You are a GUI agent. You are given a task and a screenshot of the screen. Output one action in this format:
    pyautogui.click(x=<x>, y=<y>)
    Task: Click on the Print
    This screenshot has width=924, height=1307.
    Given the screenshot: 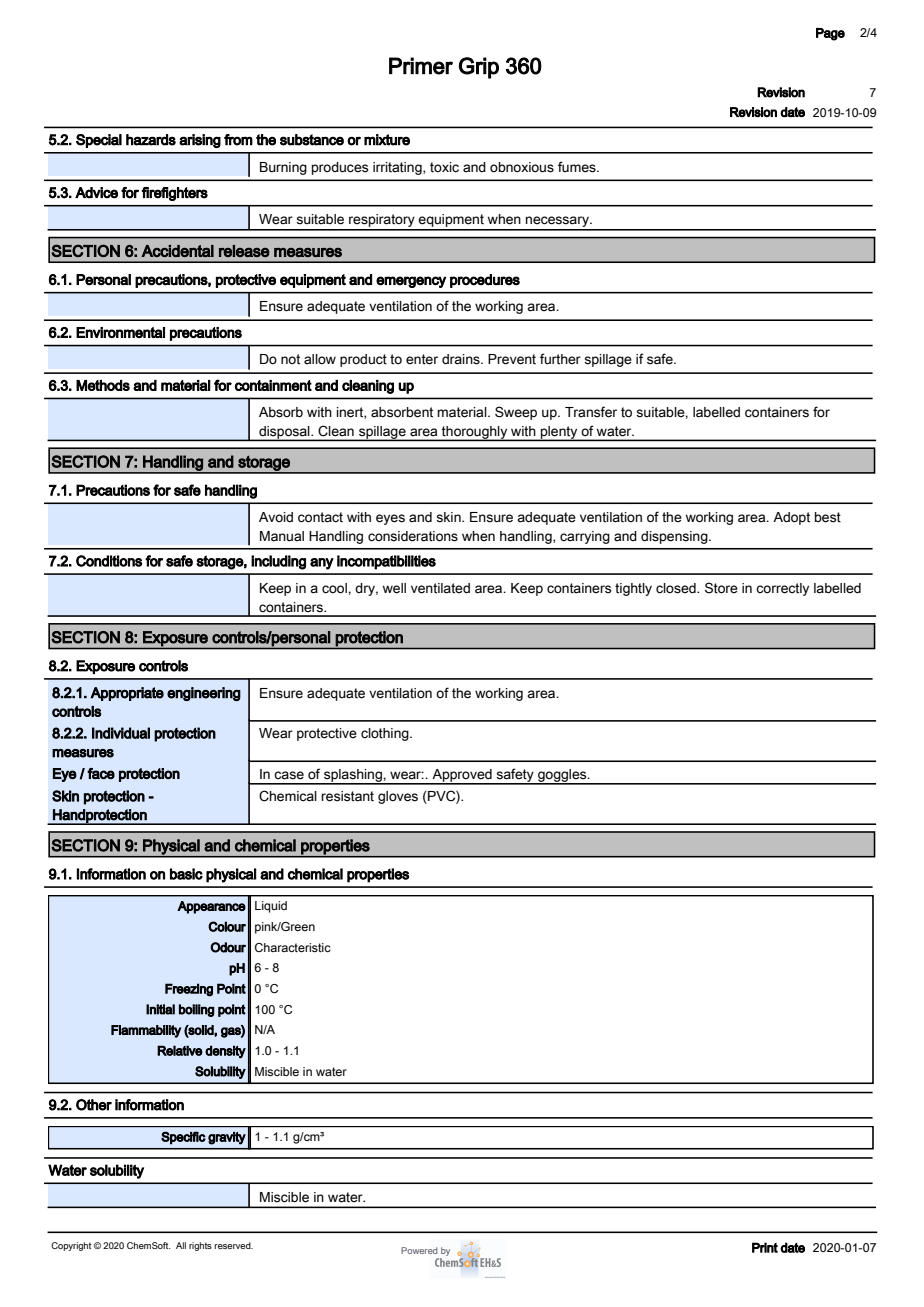 What is the action you would take?
    pyautogui.click(x=765, y=1247)
